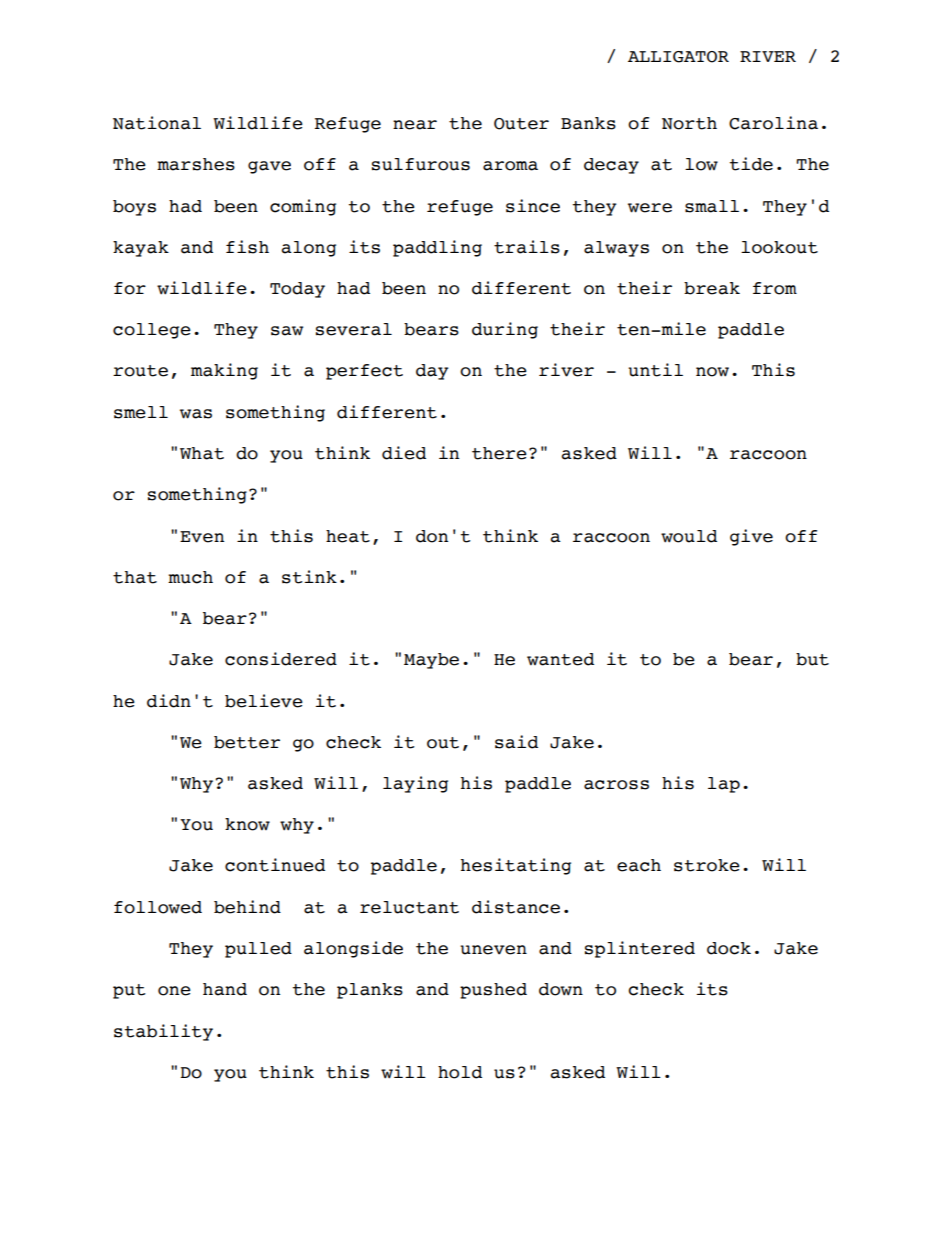 Image resolution: width=952 pixels, height=1233 pixels. Describe the element at coordinates (521, 124) in the screenshot. I see `Outer` at that location.
